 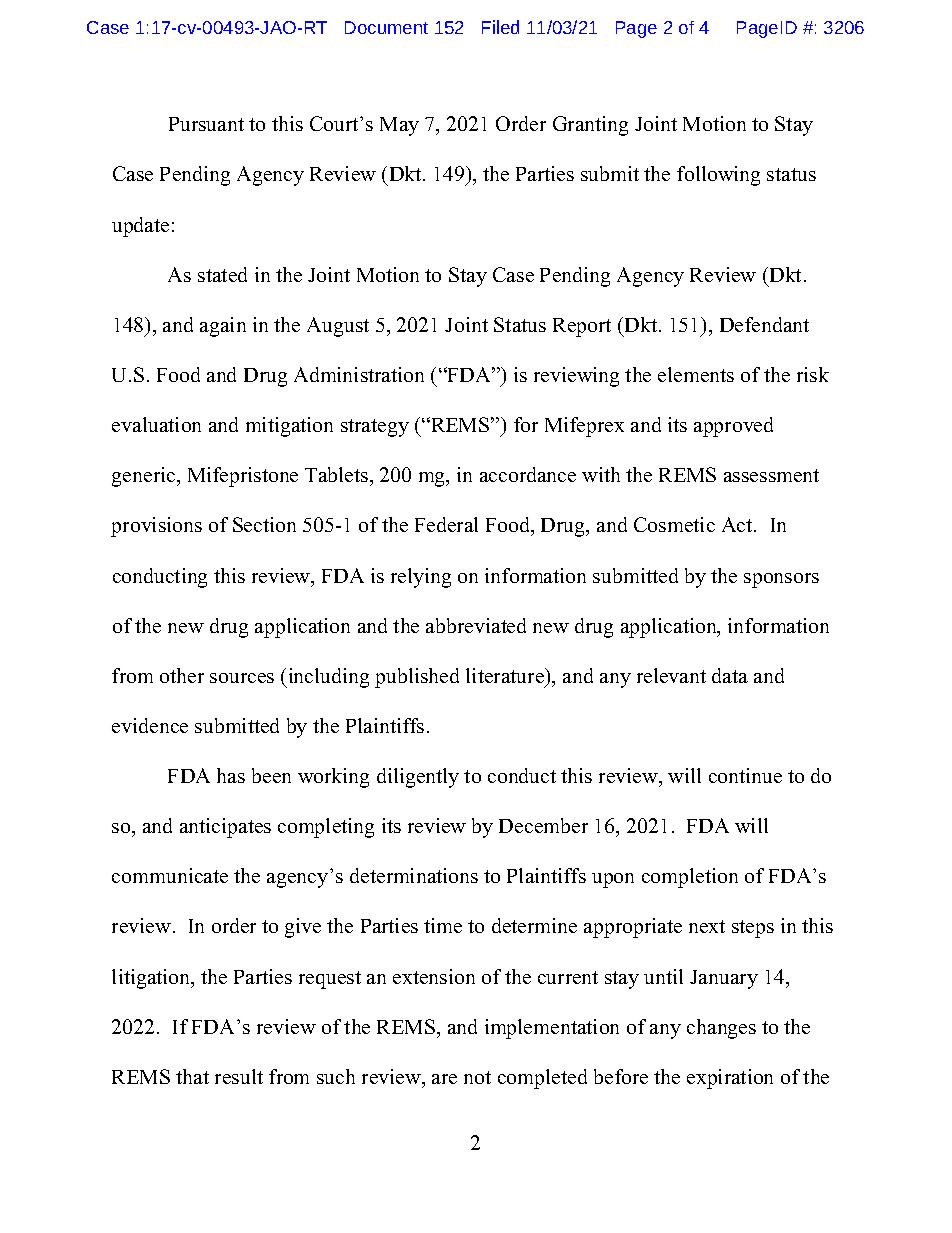 What do you see at coordinates (721, 1029) in the page?
I see `changes` at bounding box center [721, 1029].
